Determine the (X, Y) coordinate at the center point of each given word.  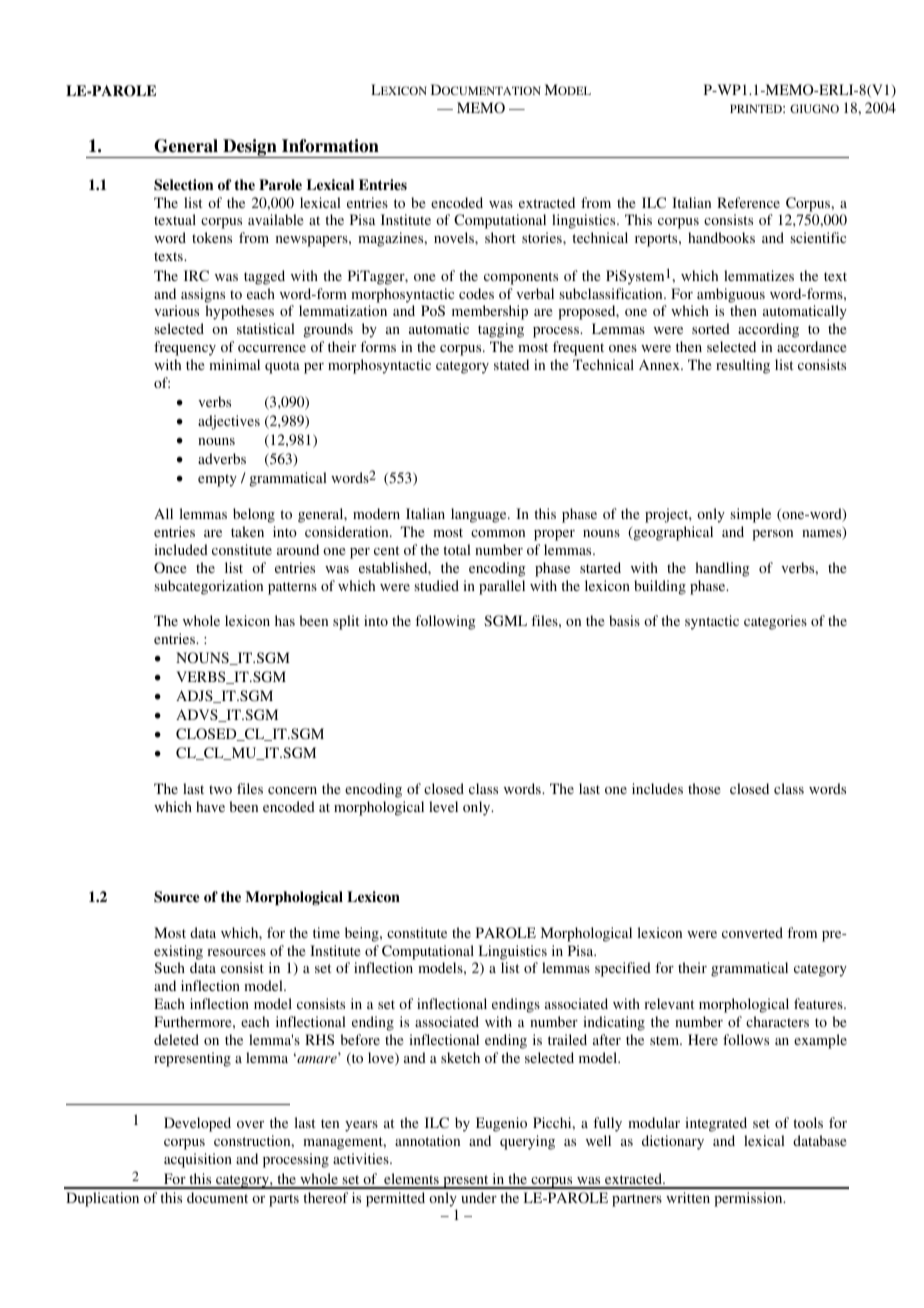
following (445, 622)
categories (775, 622)
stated (511, 364)
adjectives (229, 422)
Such (169, 967)
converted (752, 932)
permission (749, 1199)
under (479, 1197)
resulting (743, 366)
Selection (183, 185)
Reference (748, 202)
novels (455, 237)
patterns (292, 588)
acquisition (198, 1160)
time (326, 932)
